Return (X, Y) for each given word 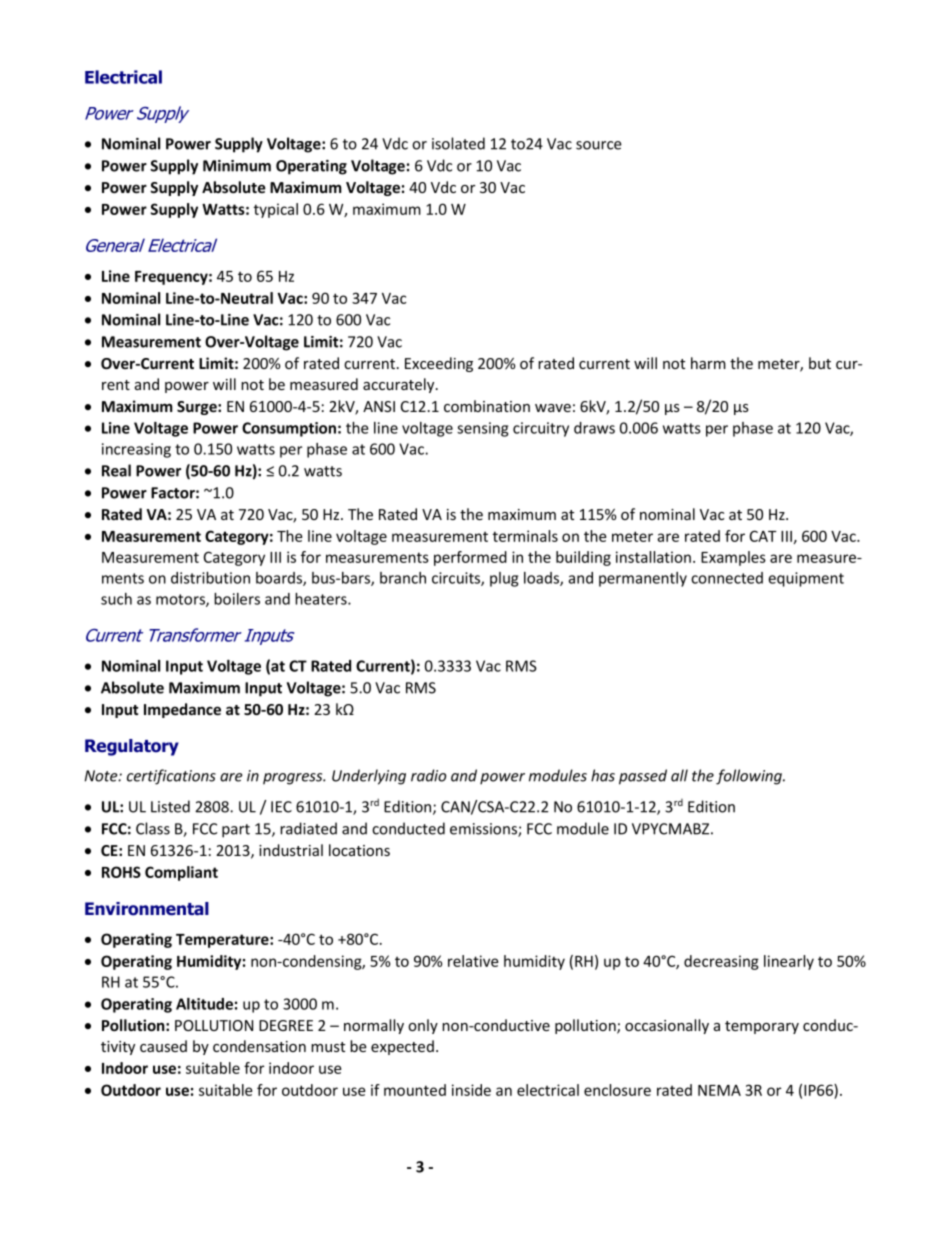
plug (504, 579)
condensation (259, 1046)
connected (727, 578)
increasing (136, 450)
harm (708, 363)
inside (471, 1090)
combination (487, 406)
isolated (458, 143)
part (236, 831)
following (750, 777)
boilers (237, 599)
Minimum (237, 166)
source (599, 145)
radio (428, 775)
